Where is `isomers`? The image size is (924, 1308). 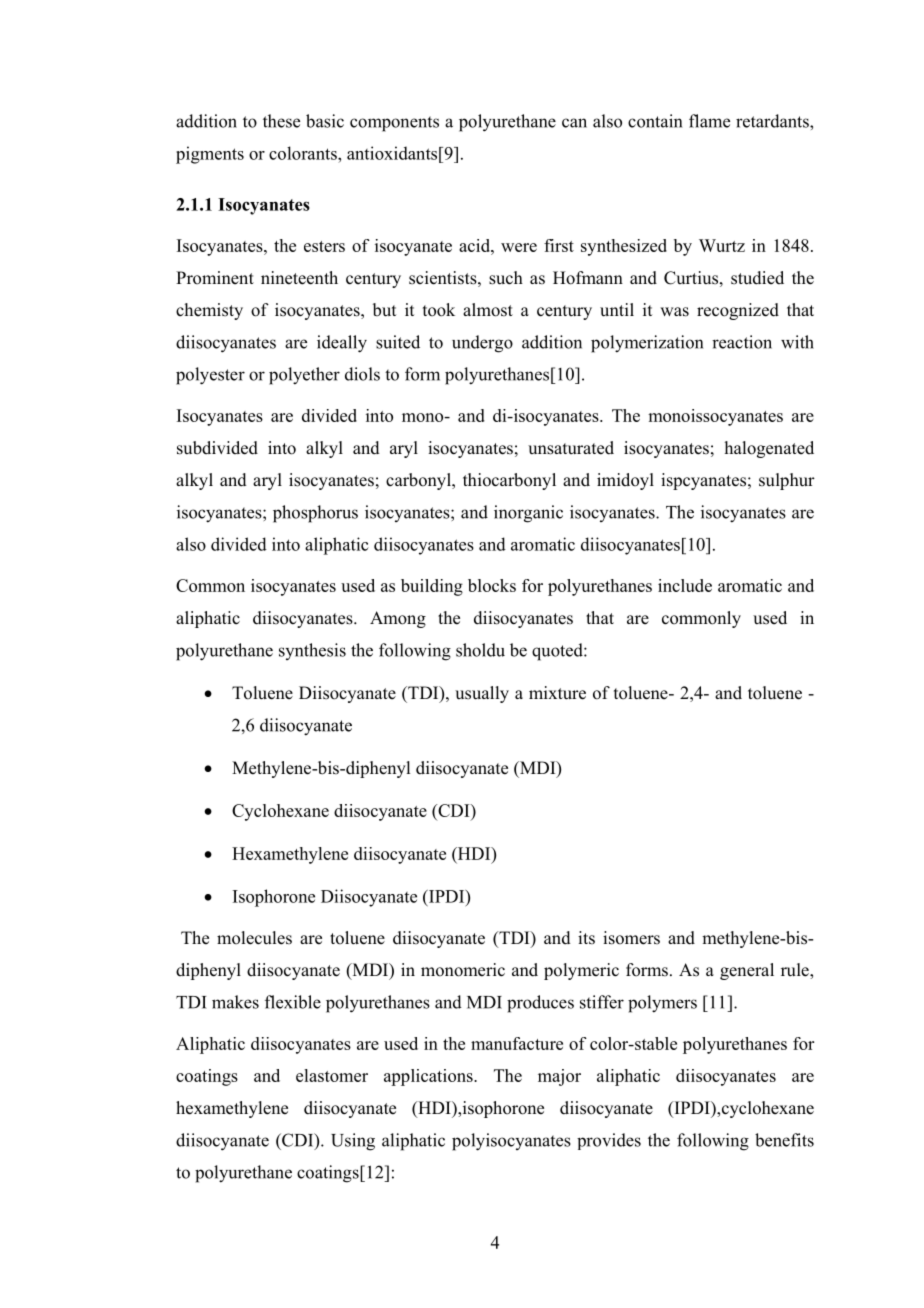
isomers is located at coordinates (631, 938).
